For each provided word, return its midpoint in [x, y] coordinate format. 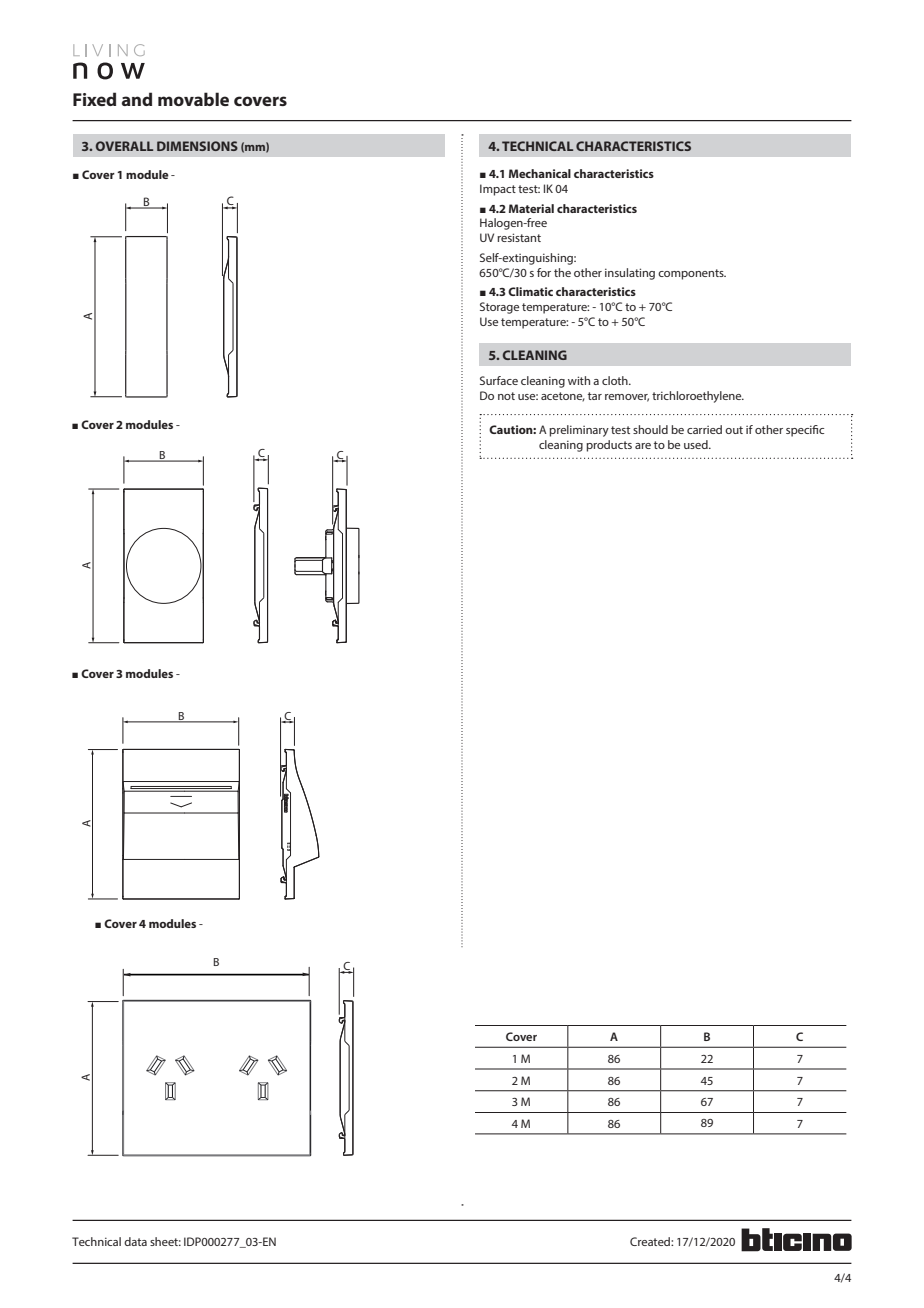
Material [531, 208]
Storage [499, 308]
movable [193, 99]
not [506, 396]
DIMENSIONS [197, 146]
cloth [616, 380]
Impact [498, 190]
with [579, 380]
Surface [499, 380]
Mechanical [540, 173]
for [544, 272]
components [692, 274]
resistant [519, 237]
